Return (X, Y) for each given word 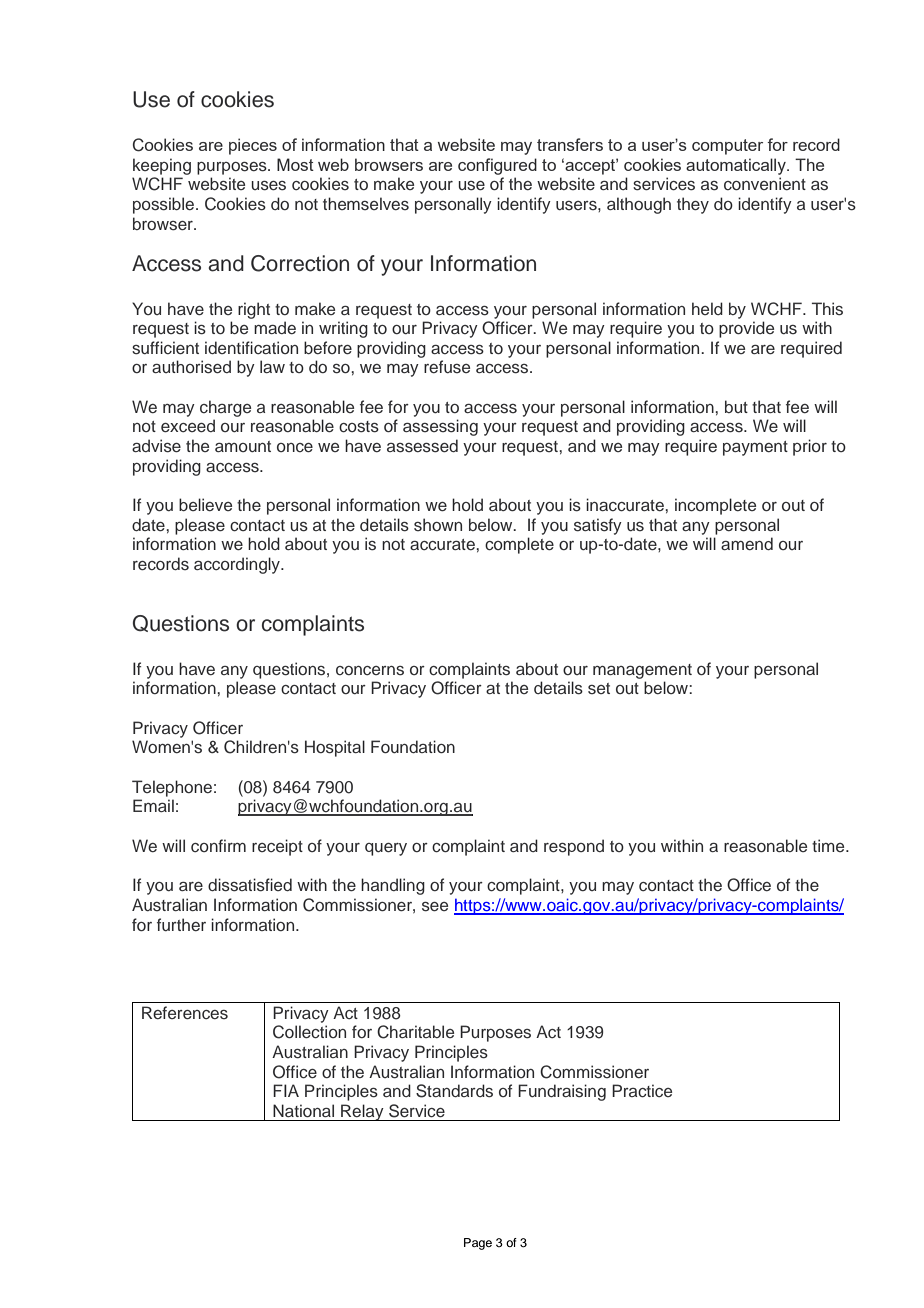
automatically (737, 166)
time (829, 845)
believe (205, 504)
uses (268, 186)
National (303, 1110)
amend (747, 543)
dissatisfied (250, 885)
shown (438, 524)
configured (497, 166)
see (435, 907)
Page (478, 1244)
